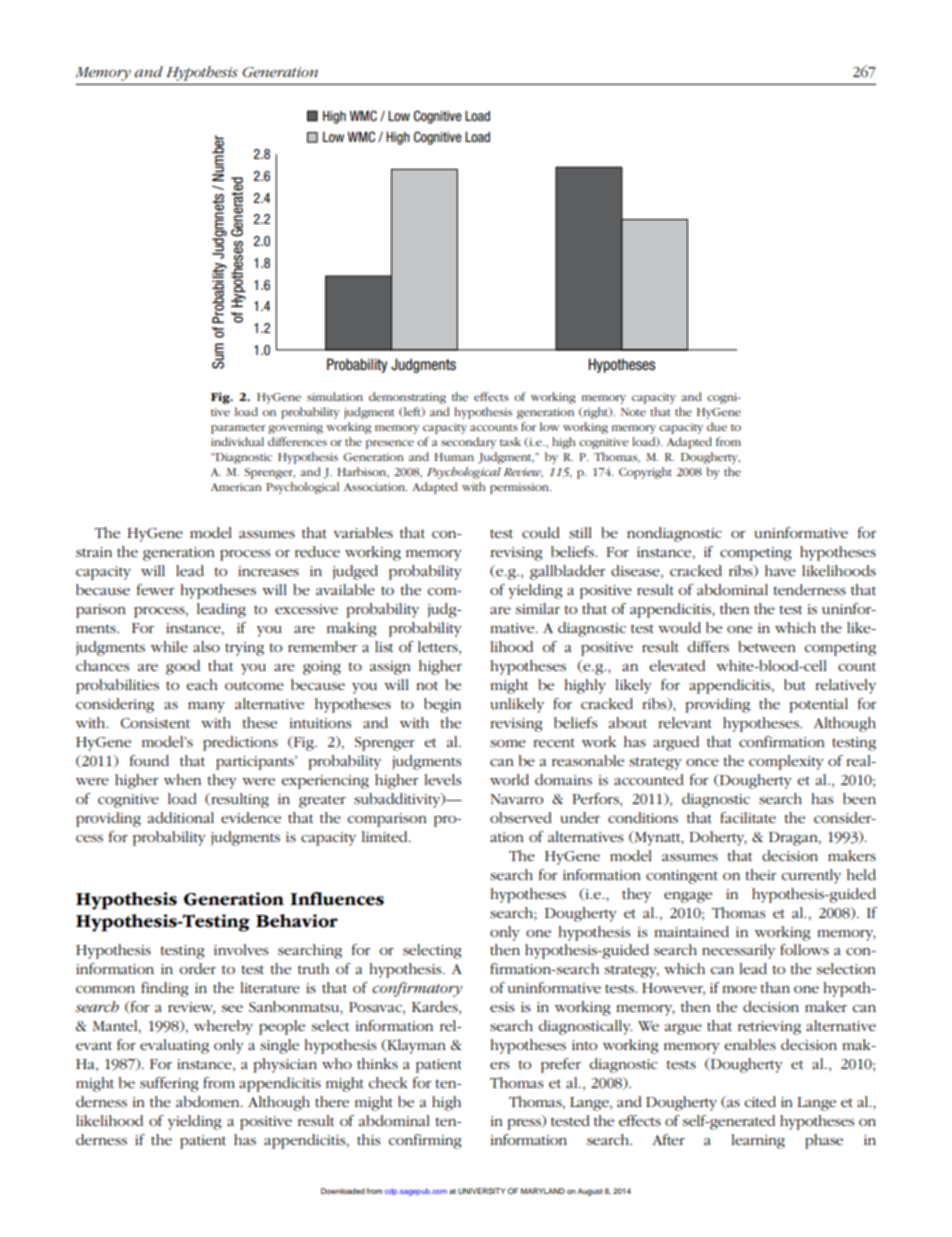  I want to click on retrieving, so click(769, 1028).
